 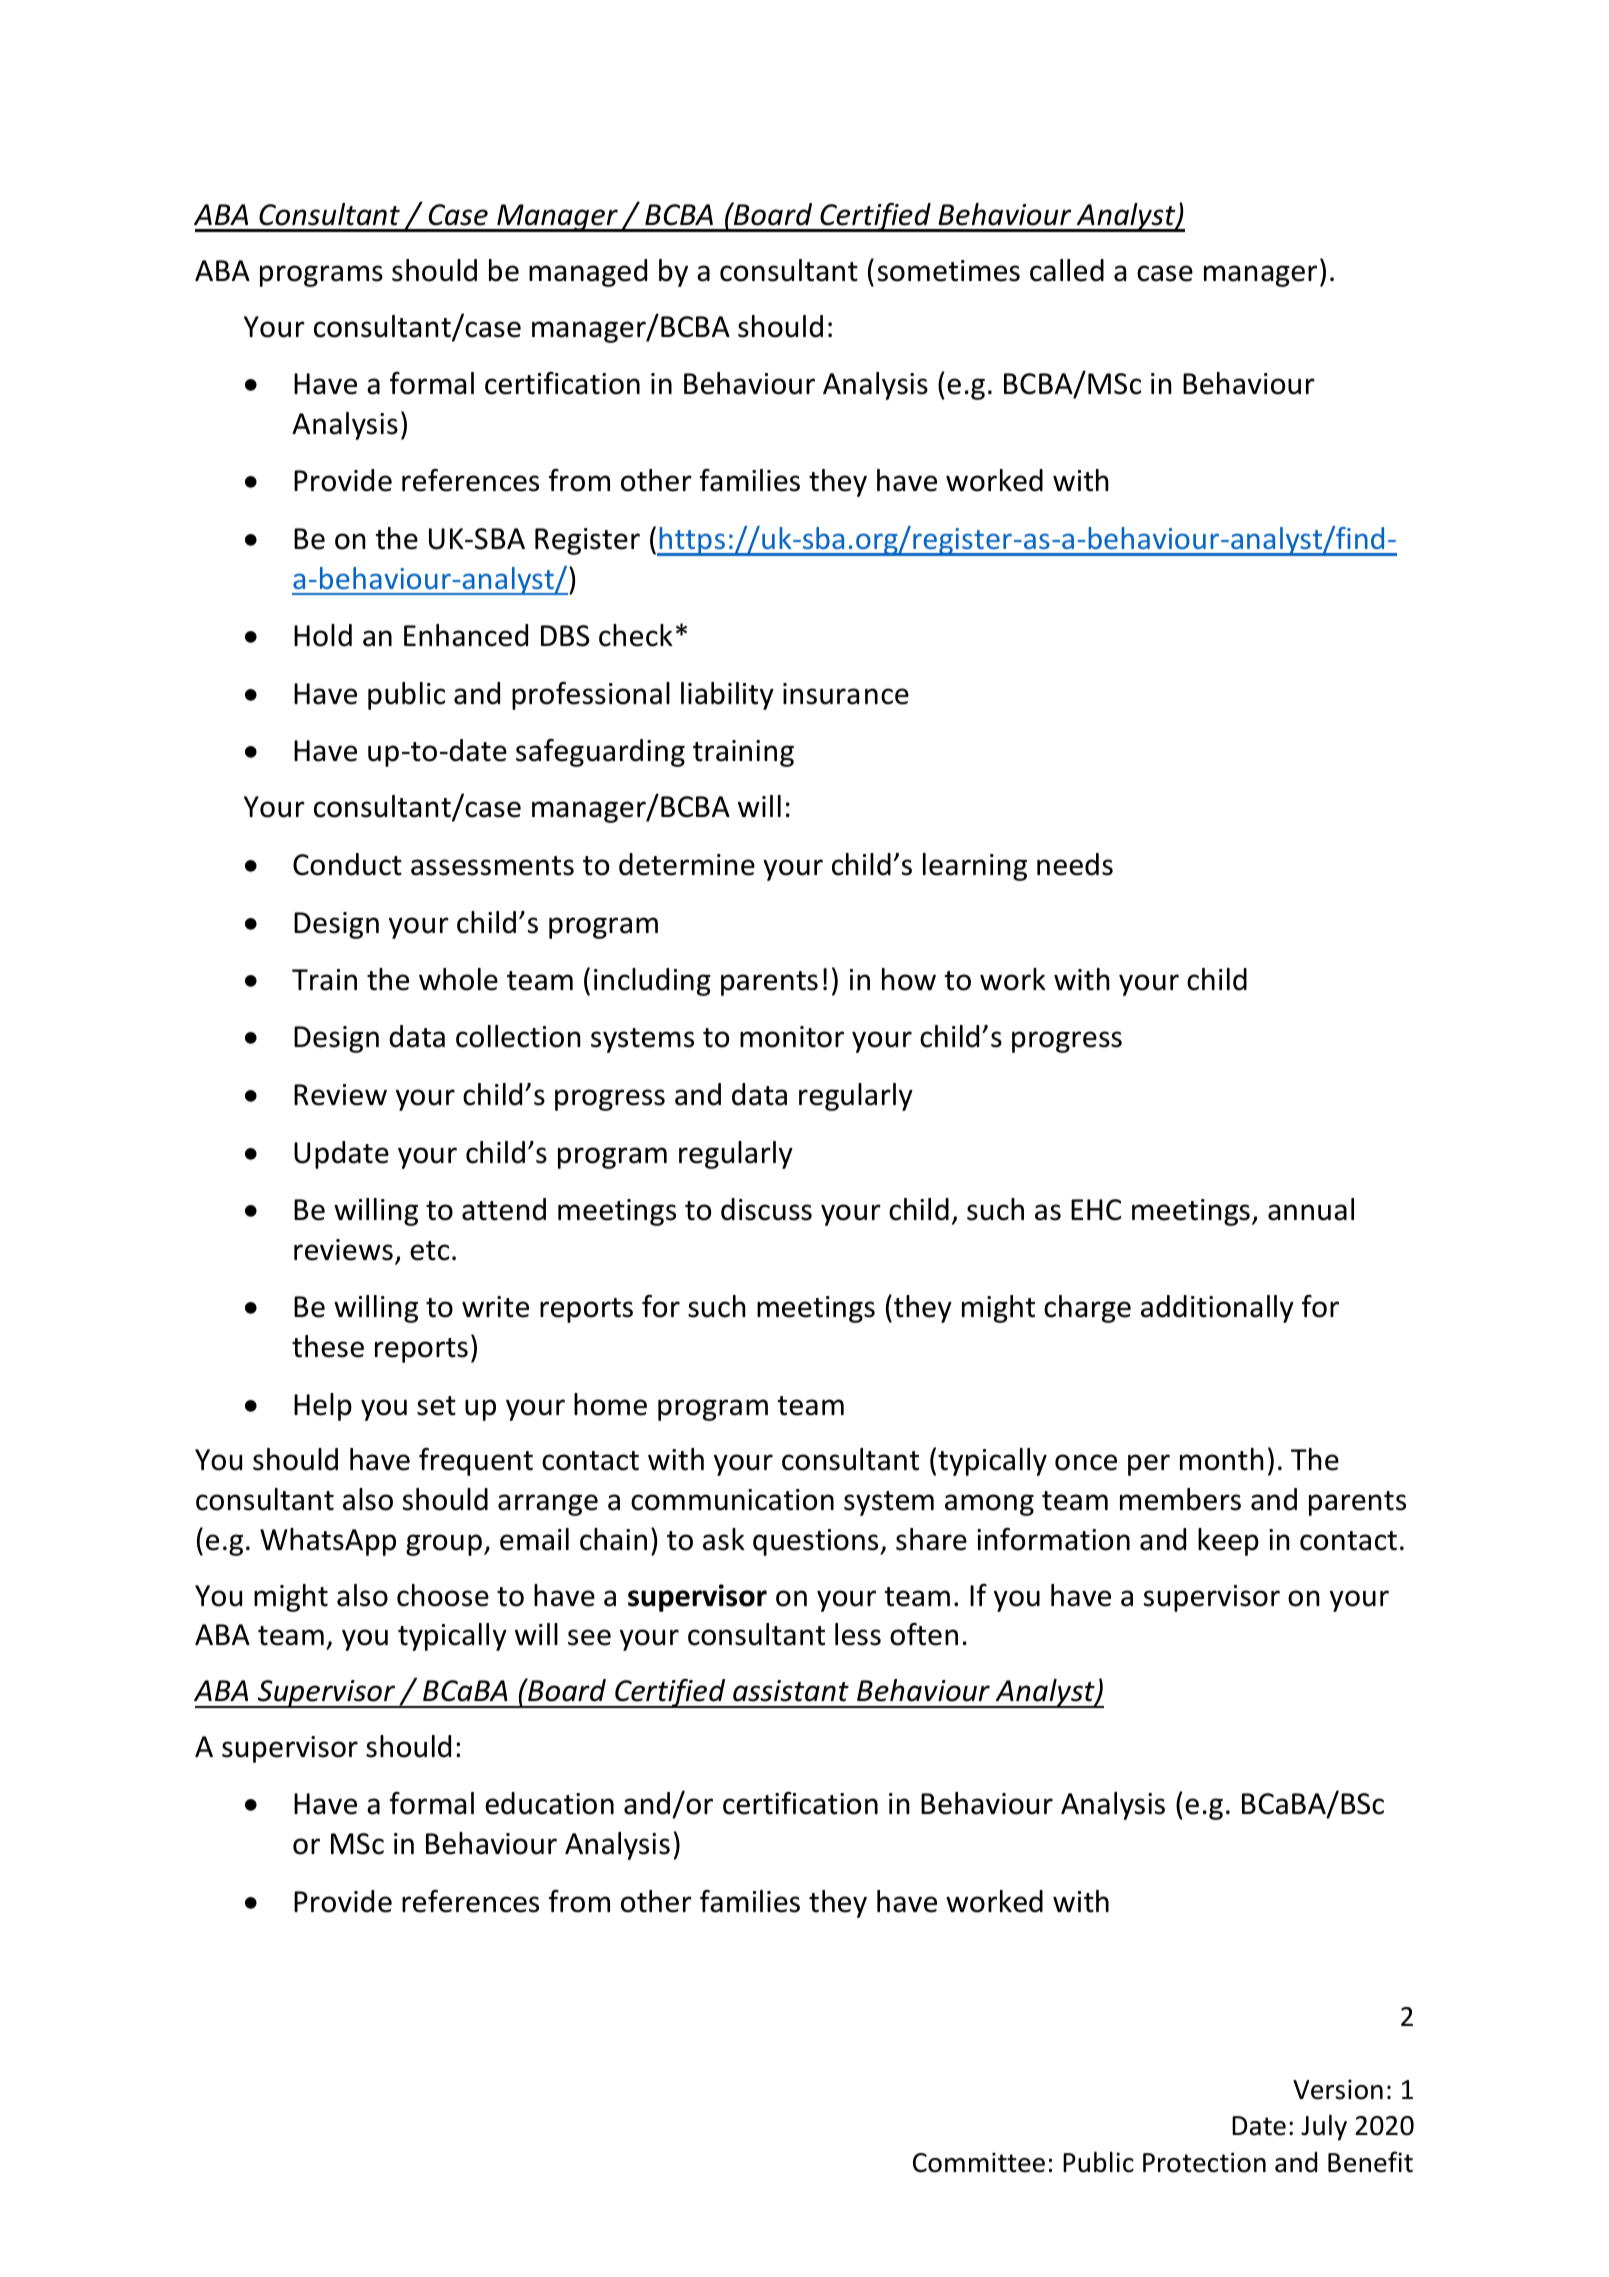 What do you see at coordinates (588, 273) in the screenshot?
I see `managed` at bounding box center [588, 273].
